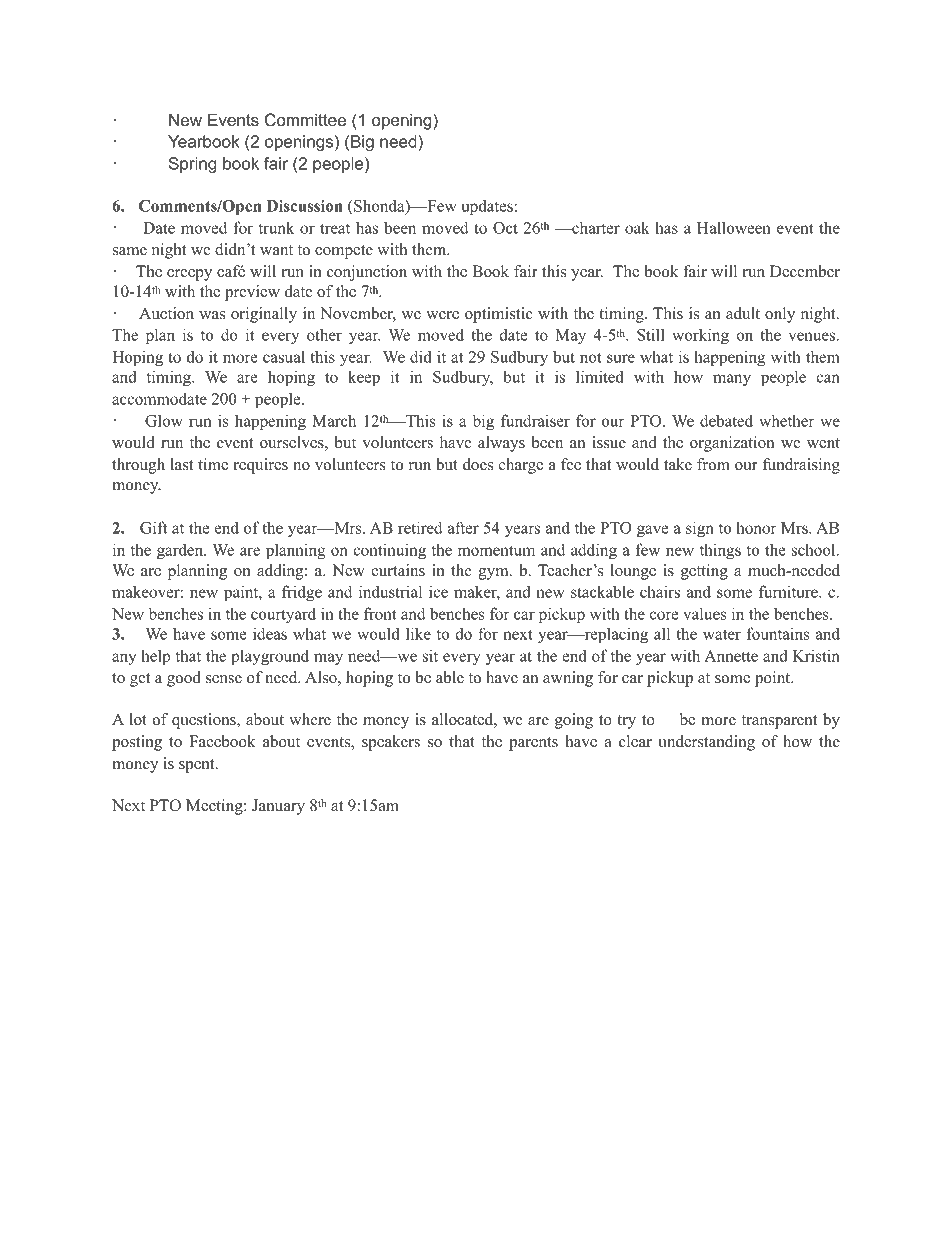  Describe the element at coordinates (478, 464) in the screenshot. I see `does` at that location.
